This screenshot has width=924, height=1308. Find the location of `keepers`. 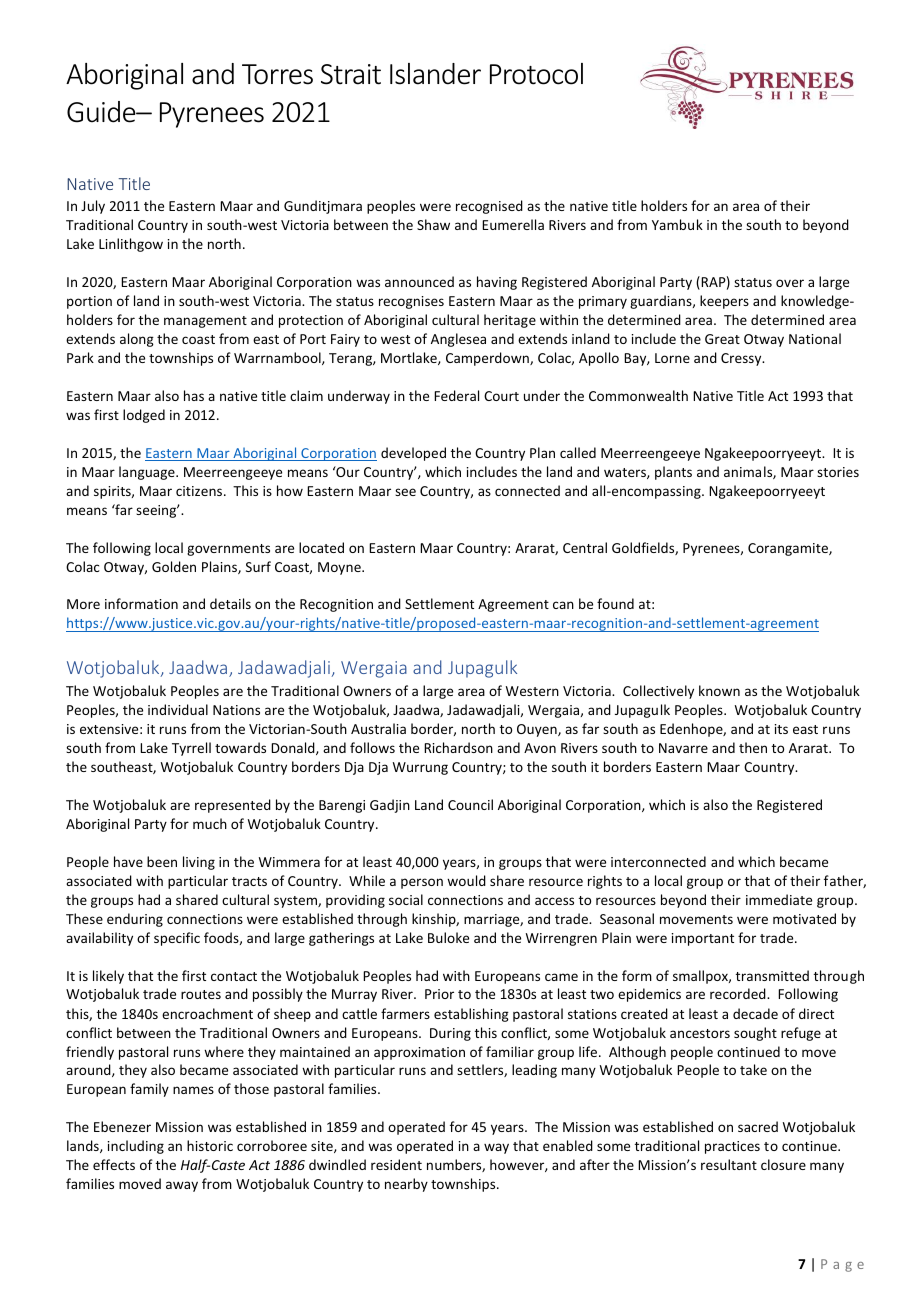

keepers is located at coordinates (724, 302).
